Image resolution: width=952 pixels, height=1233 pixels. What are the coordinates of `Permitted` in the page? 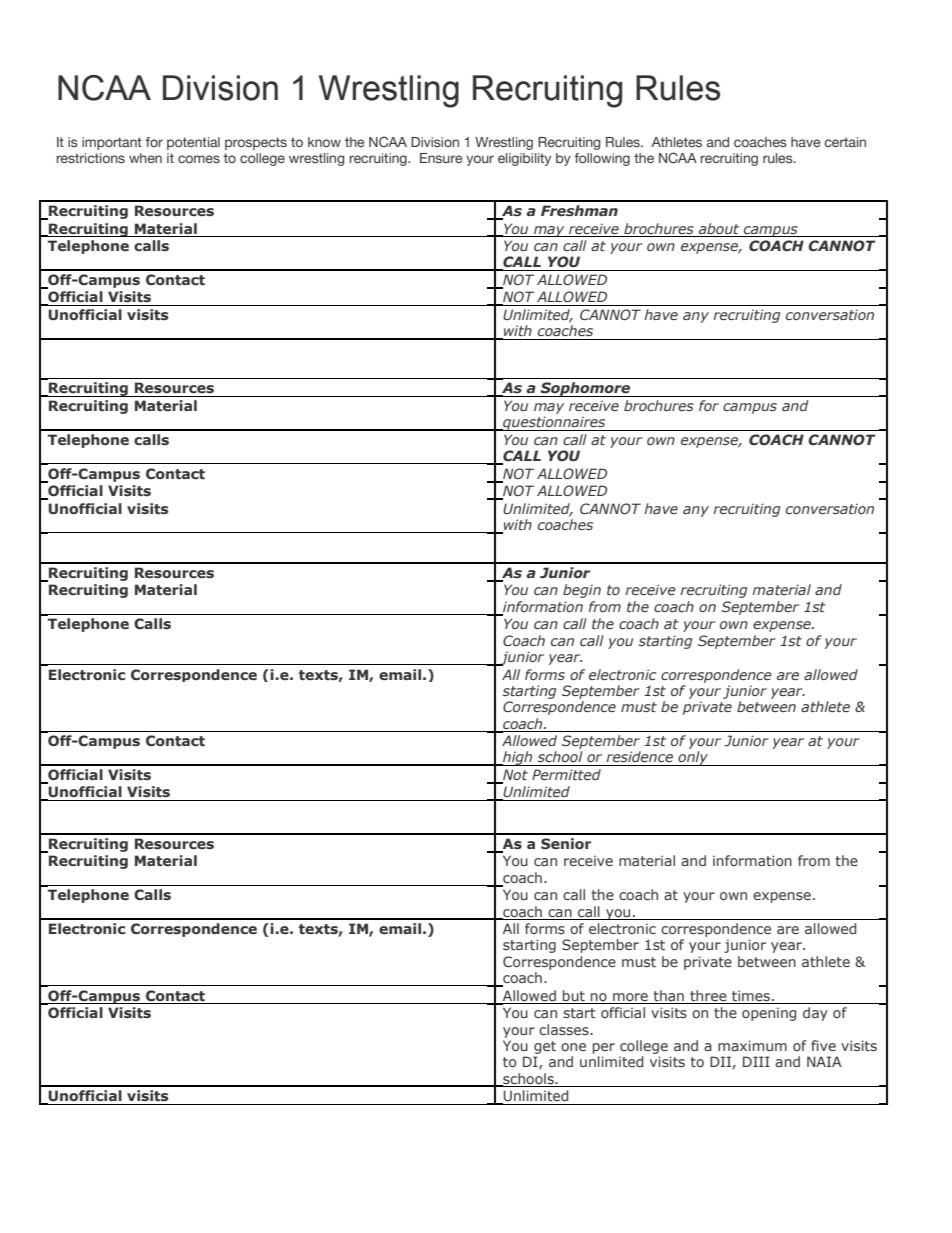 It's located at (566, 774).
